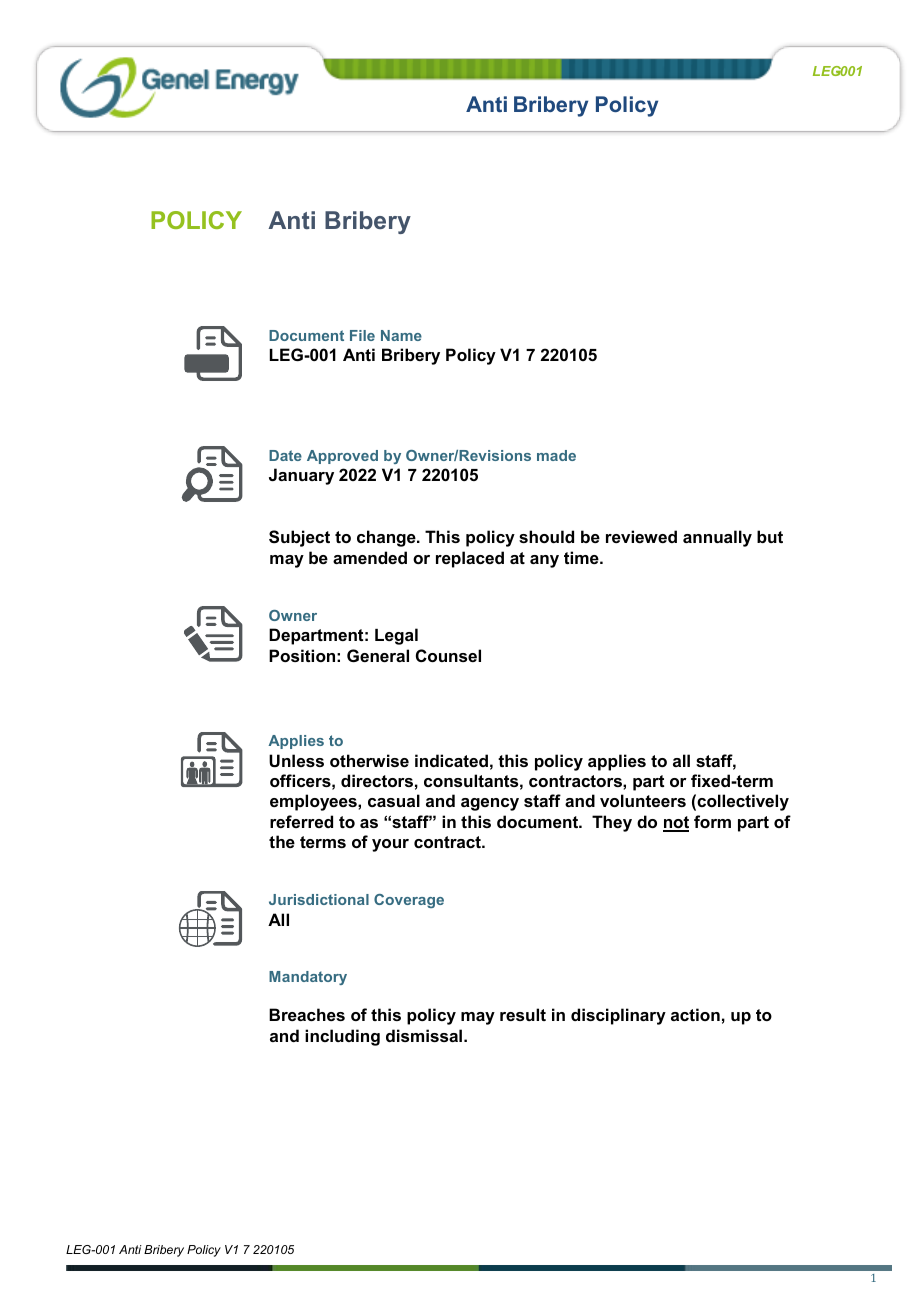 The image size is (924, 1309). What do you see at coordinates (401, 335) in the image?
I see `Name` at bounding box center [401, 335].
